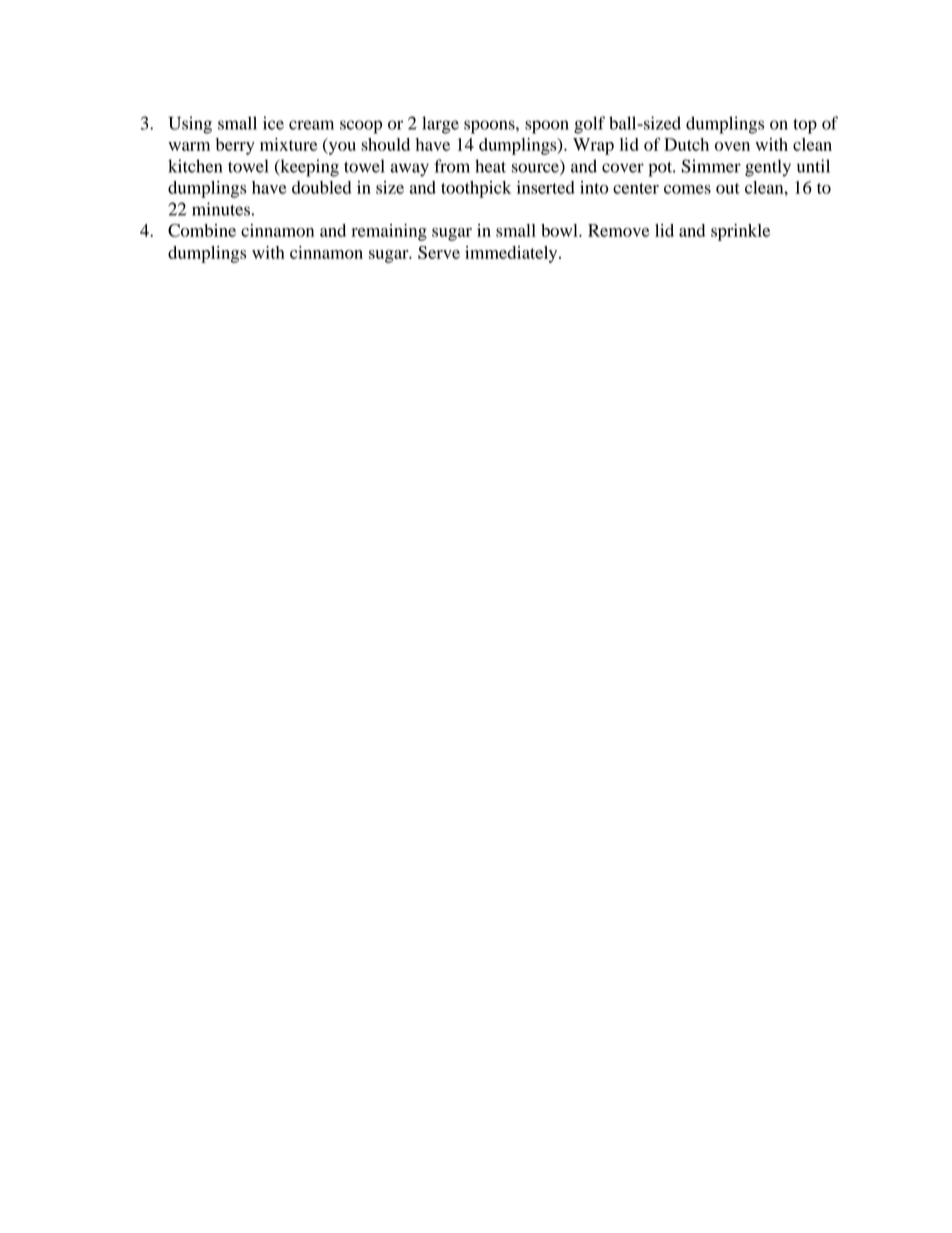  What do you see at coordinates (221, 209) in the page?
I see `minutes` at bounding box center [221, 209].
